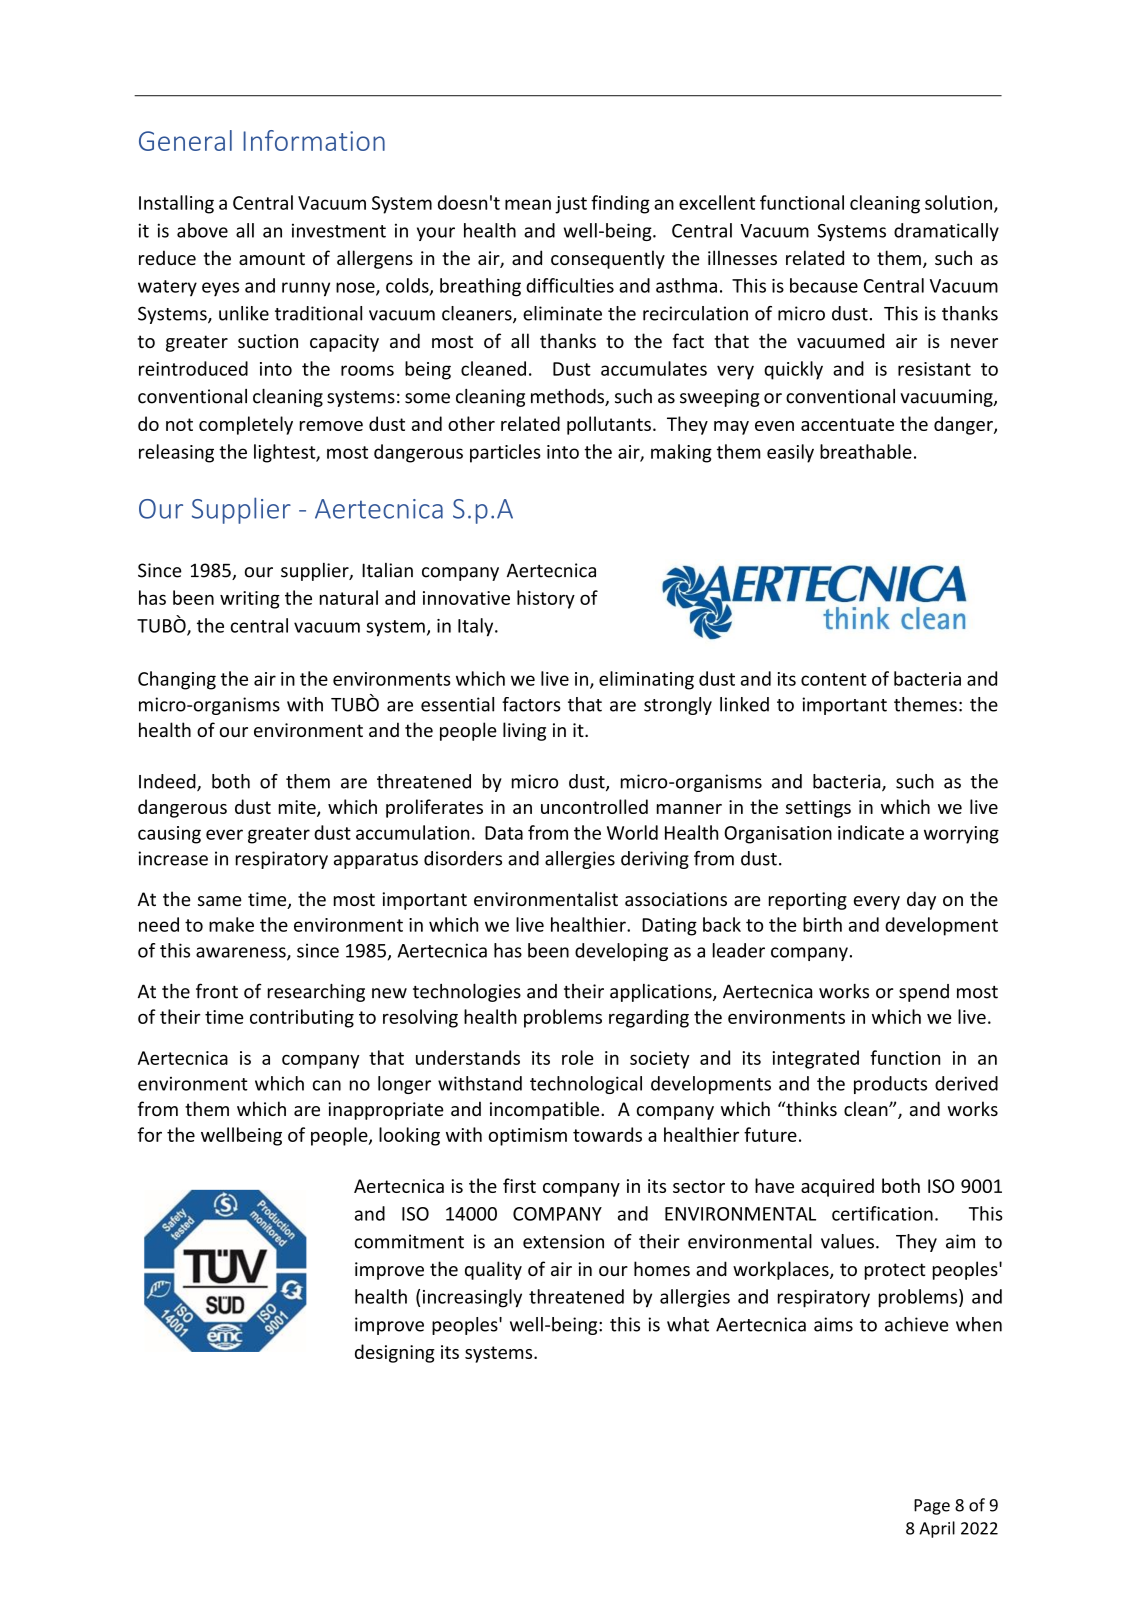  What do you see at coordinates (871, 832) in the document?
I see `indicate` at bounding box center [871, 832].
